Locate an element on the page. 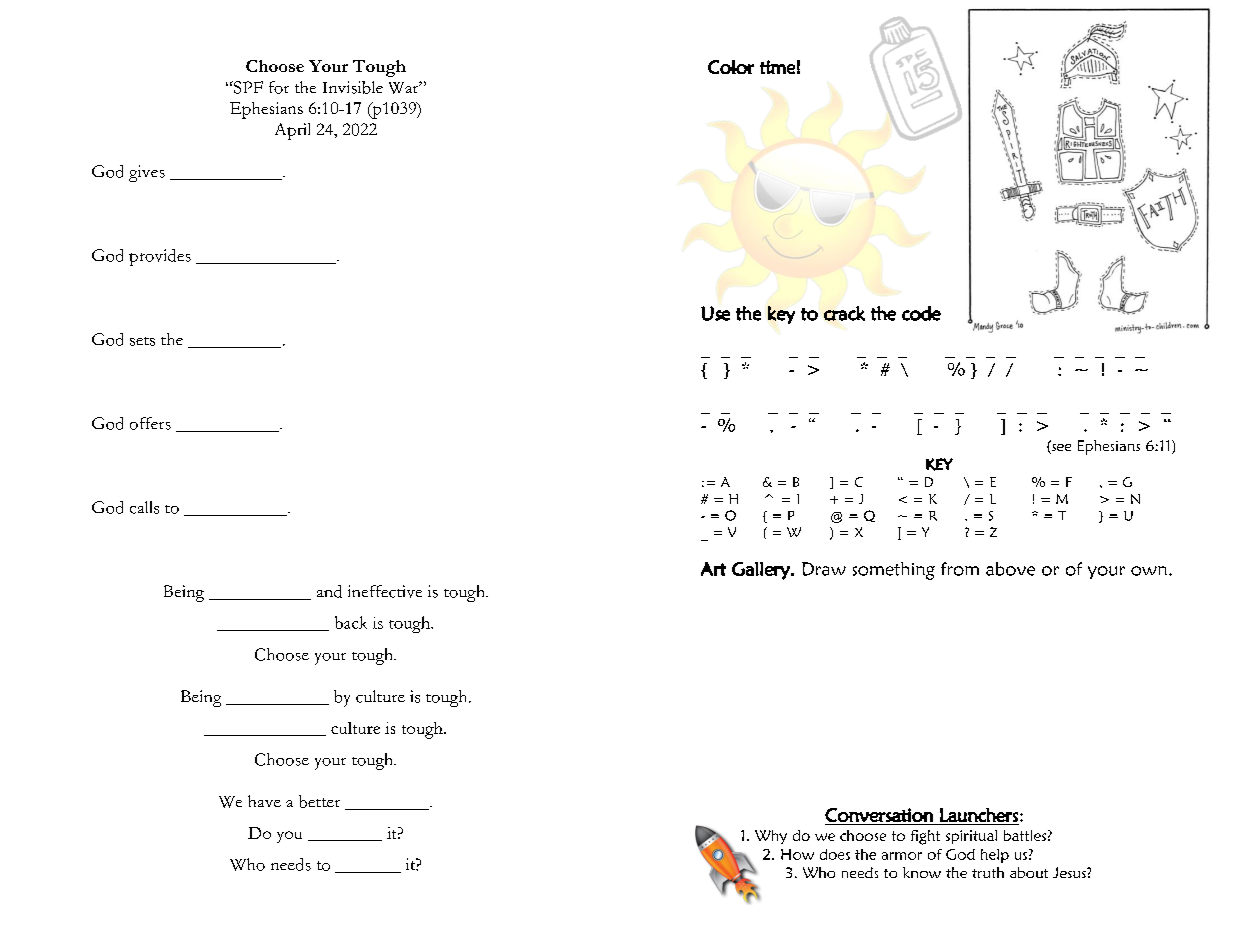 This document has width=1233, height=952. Why is located at coordinates (771, 837).
